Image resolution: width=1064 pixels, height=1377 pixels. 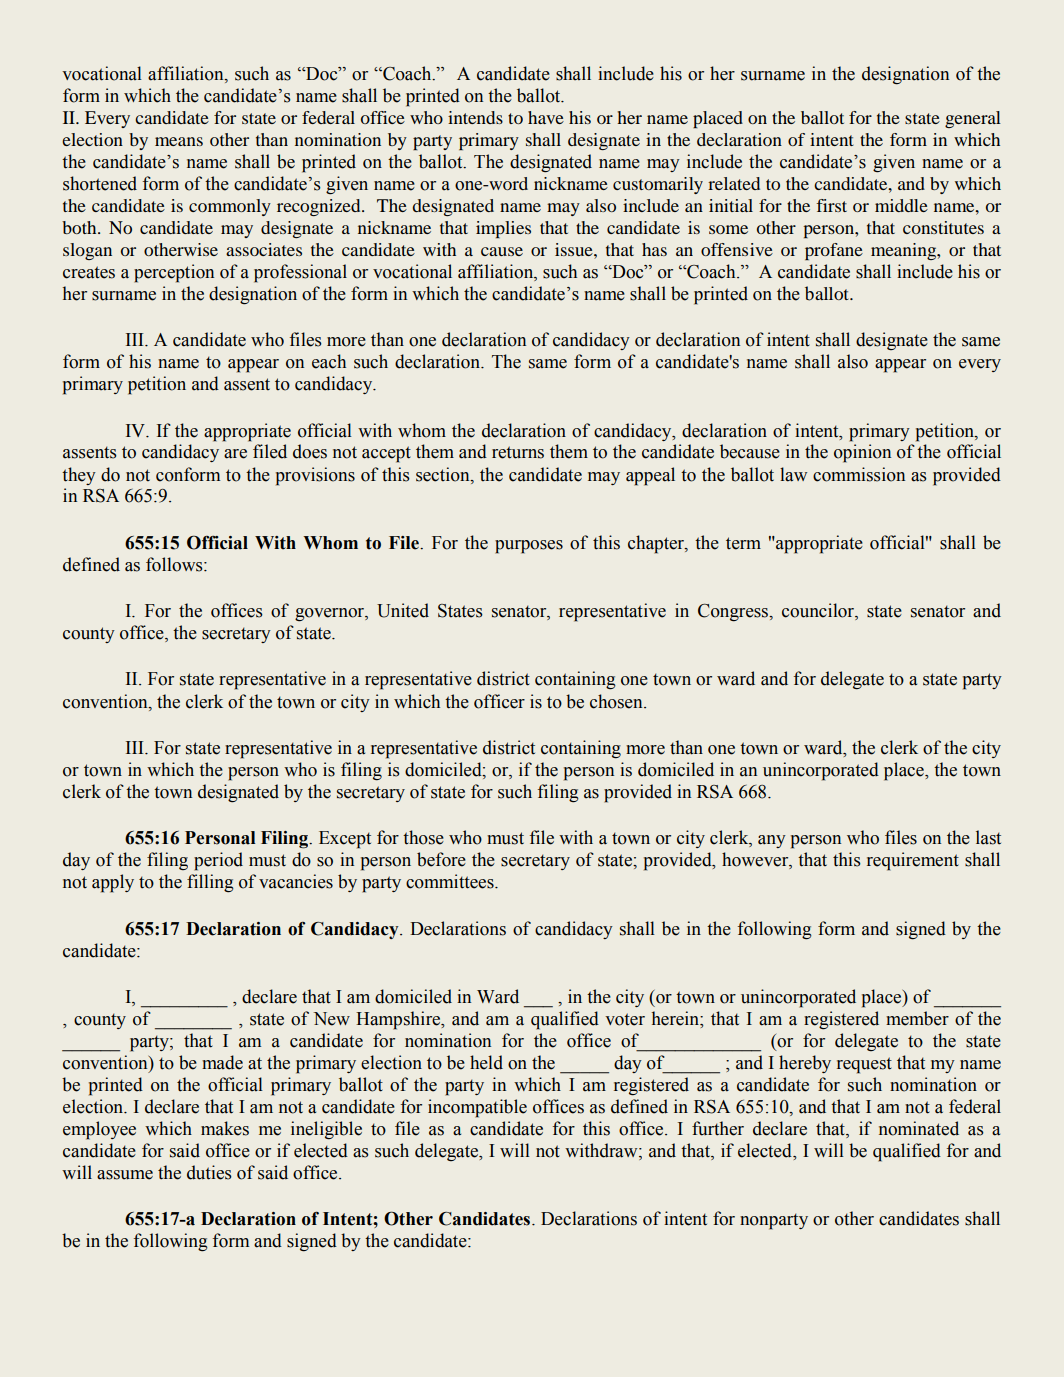 I want to click on makes, so click(x=225, y=1128).
